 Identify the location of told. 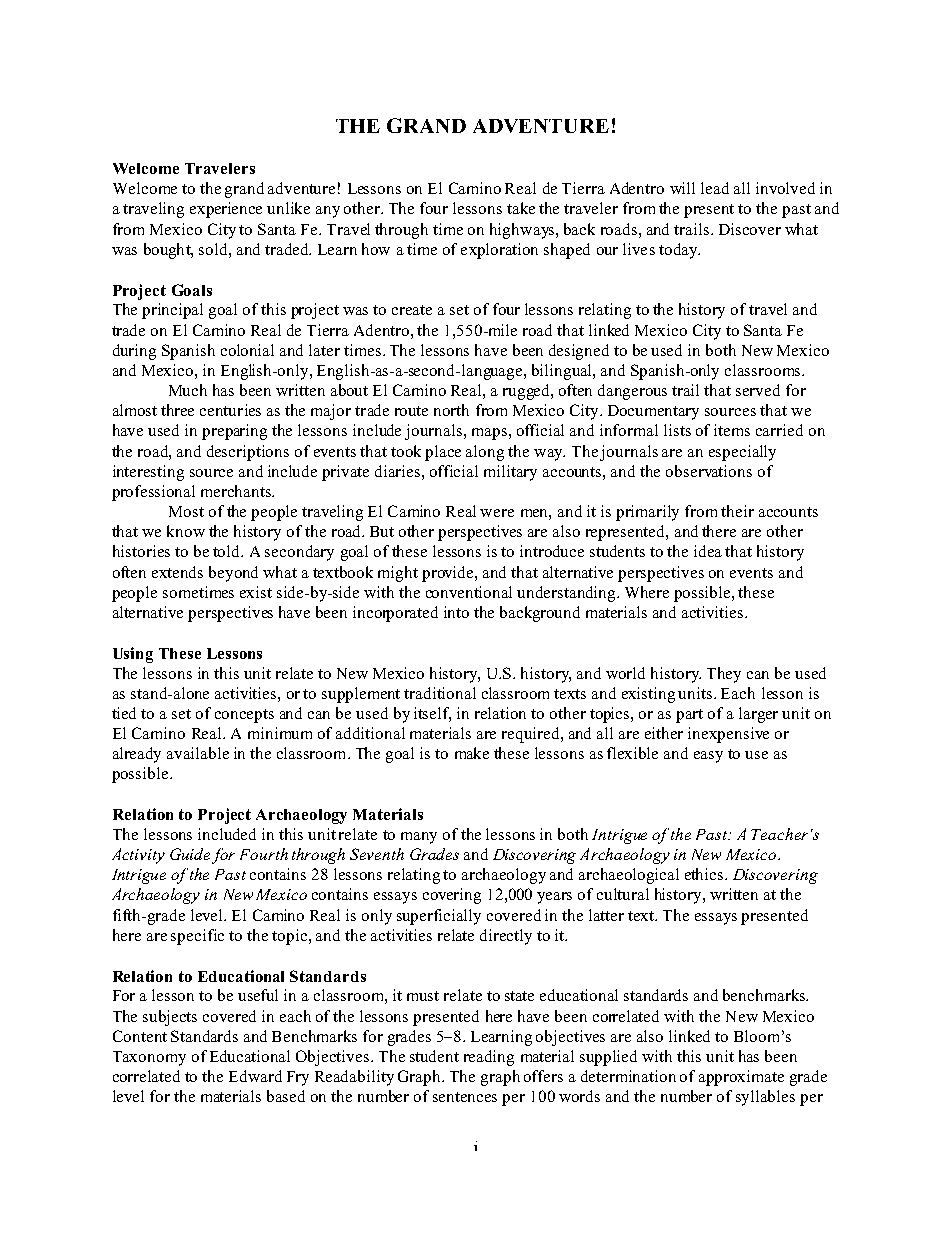
(228, 551).
